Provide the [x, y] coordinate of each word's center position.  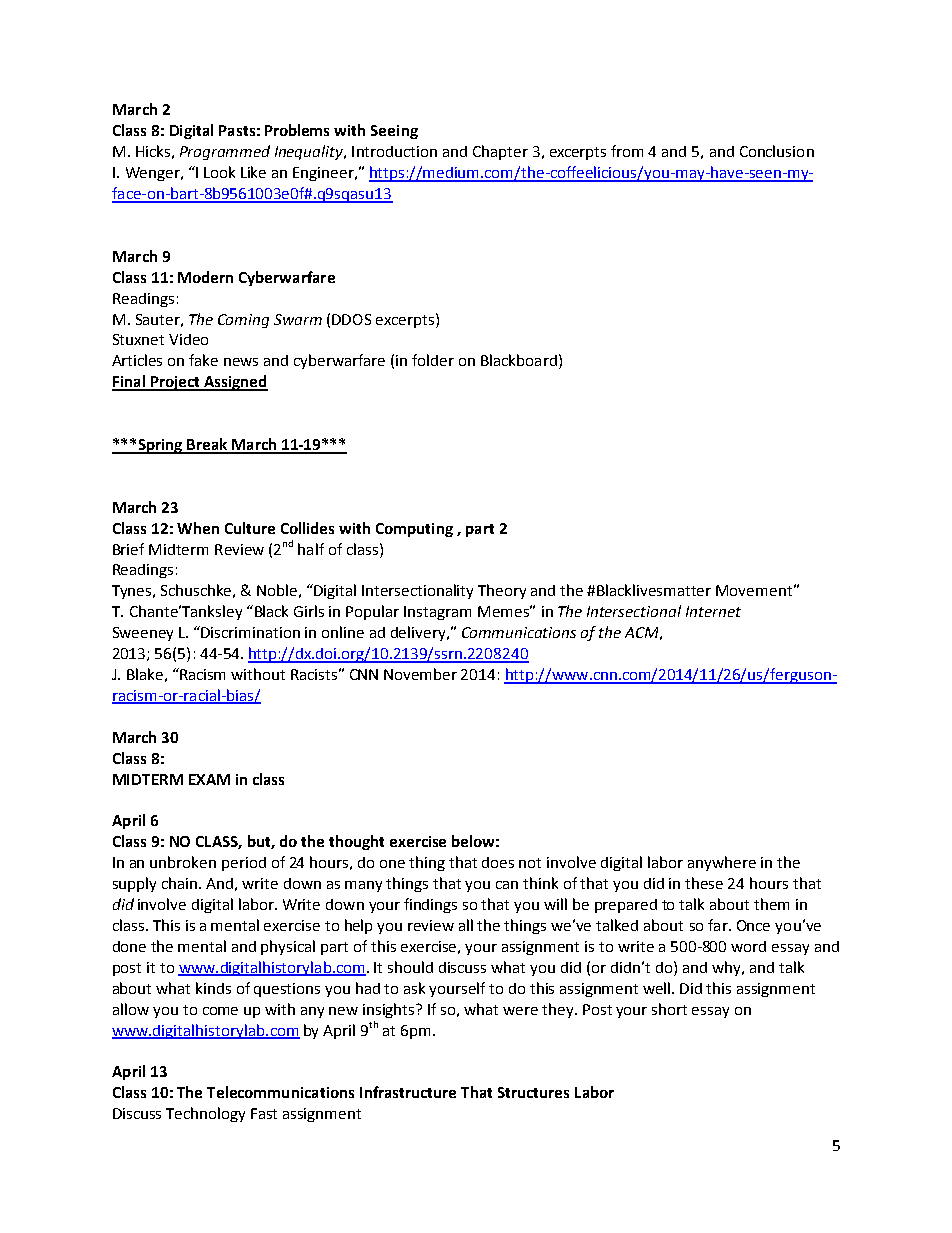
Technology [205, 1114]
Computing [414, 530]
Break [207, 445]
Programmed [225, 152]
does [498, 862]
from [627, 151]
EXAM [209, 779]
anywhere [722, 863]
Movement [754, 590]
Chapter [500, 152]
